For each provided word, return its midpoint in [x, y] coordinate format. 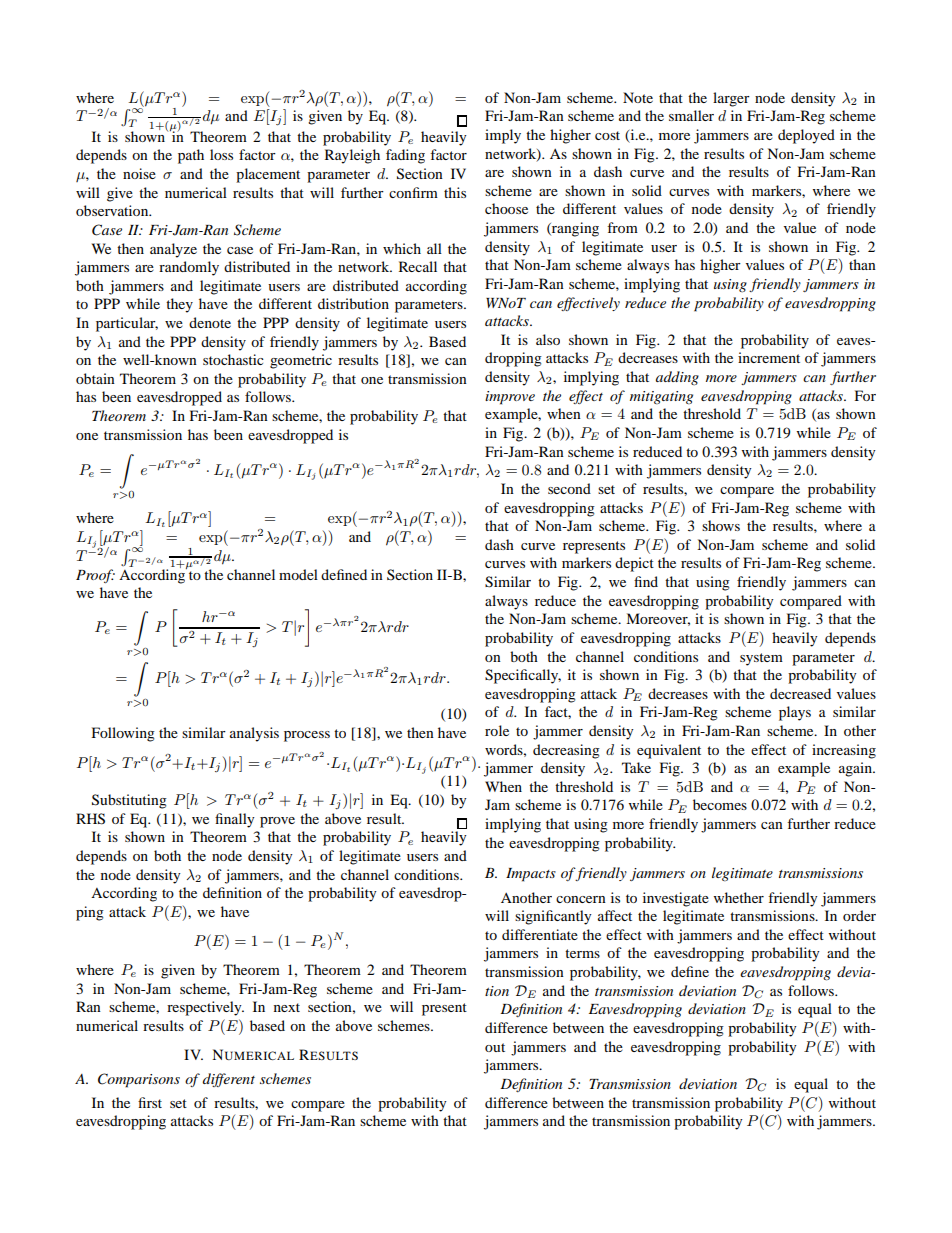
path [191, 156]
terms [582, 953]
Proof [95, 576]
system [761, 659]
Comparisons [139, 1080]
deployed [806, 136]
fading [405, 156]
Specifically [523, 676]
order [859, 915]
